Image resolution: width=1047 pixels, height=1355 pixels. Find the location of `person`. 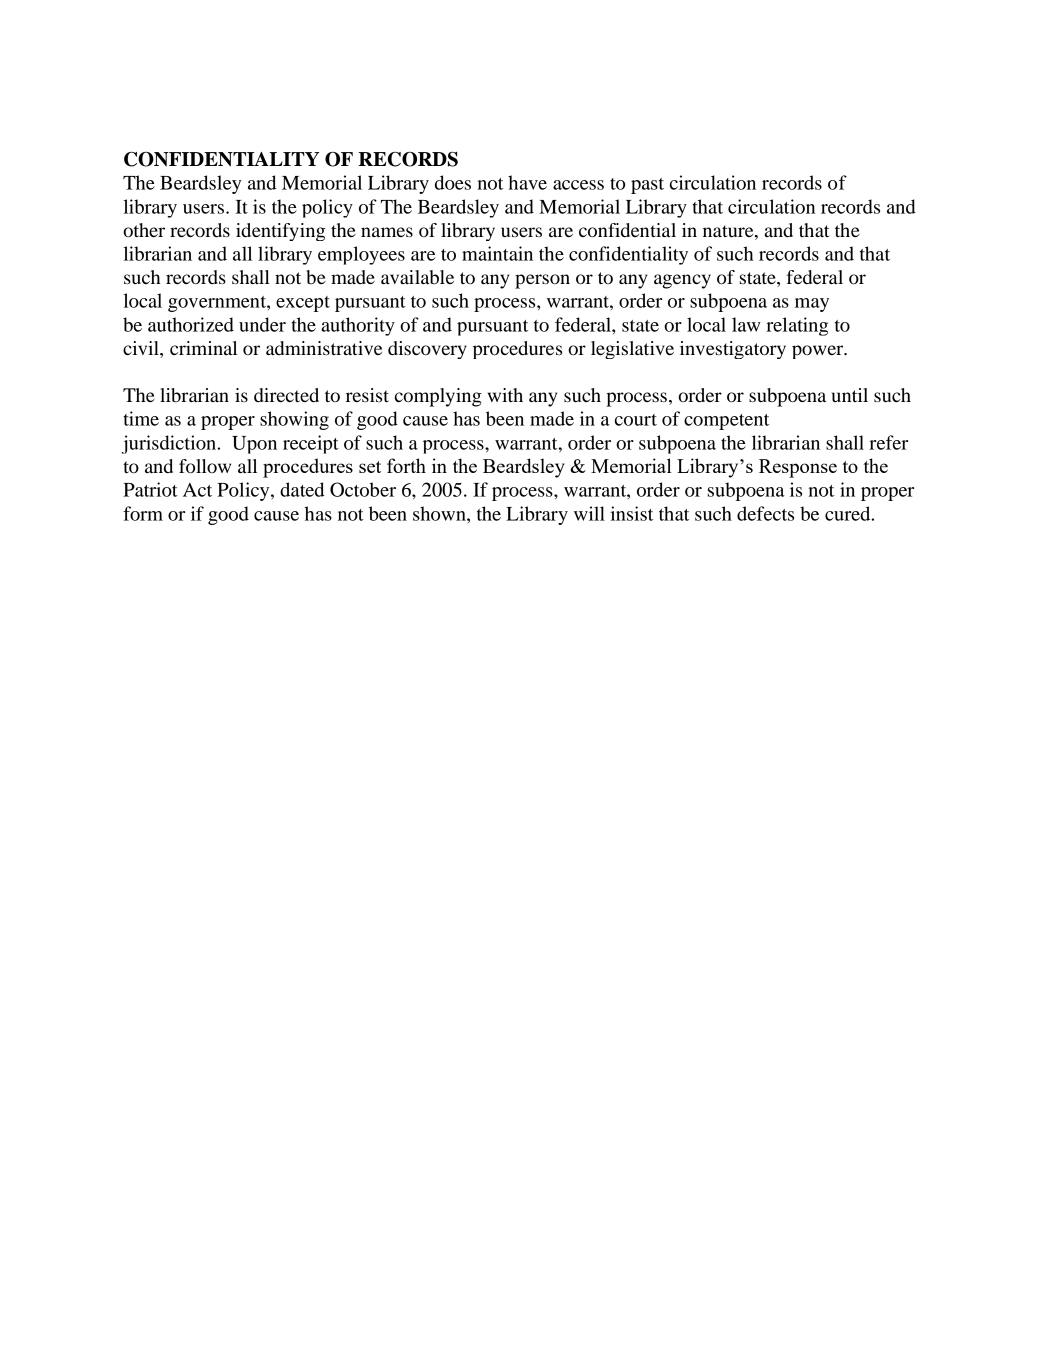

person is located at coordinates (542, 281).
